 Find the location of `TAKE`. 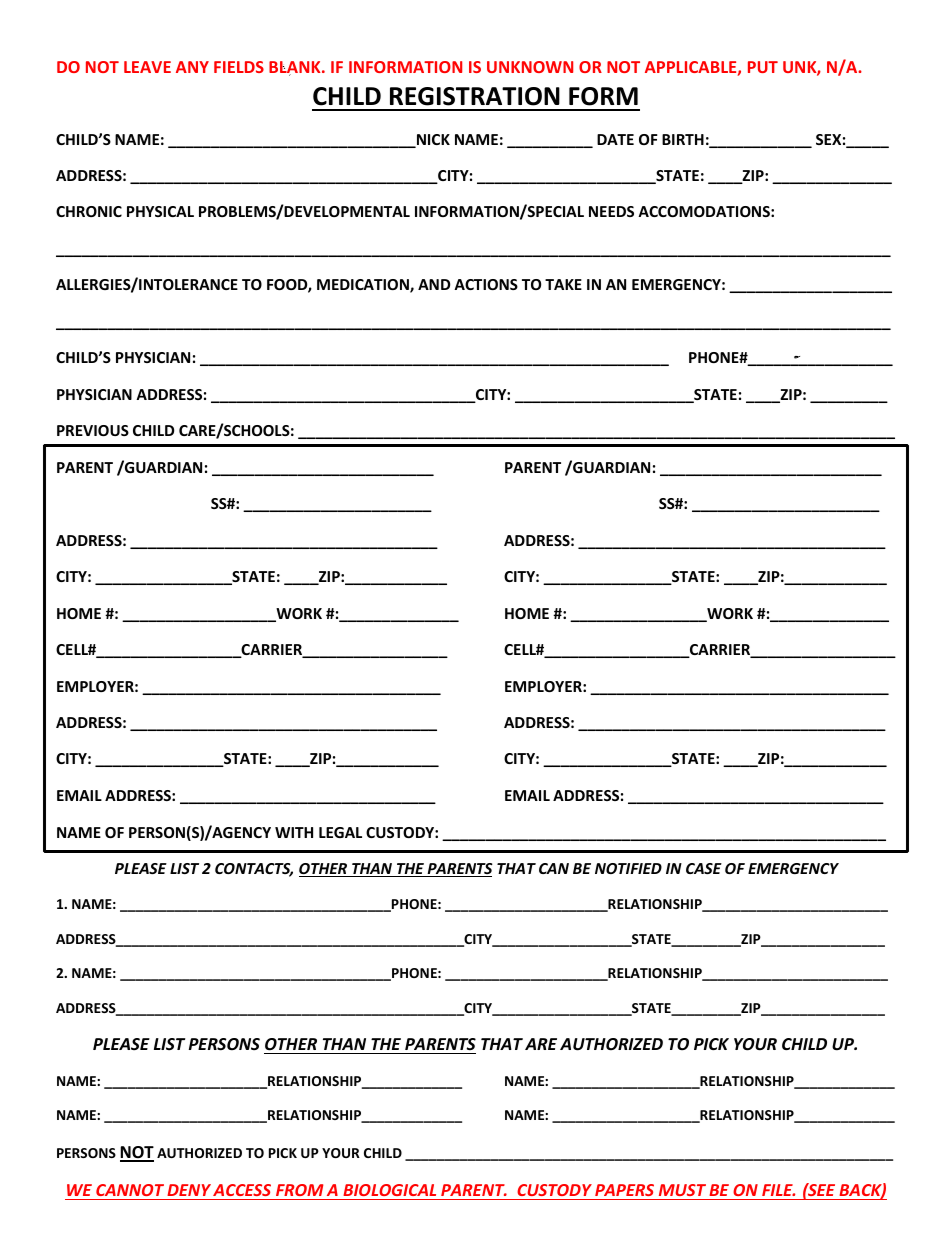

TAKE is located at coordinates (563, 284).
